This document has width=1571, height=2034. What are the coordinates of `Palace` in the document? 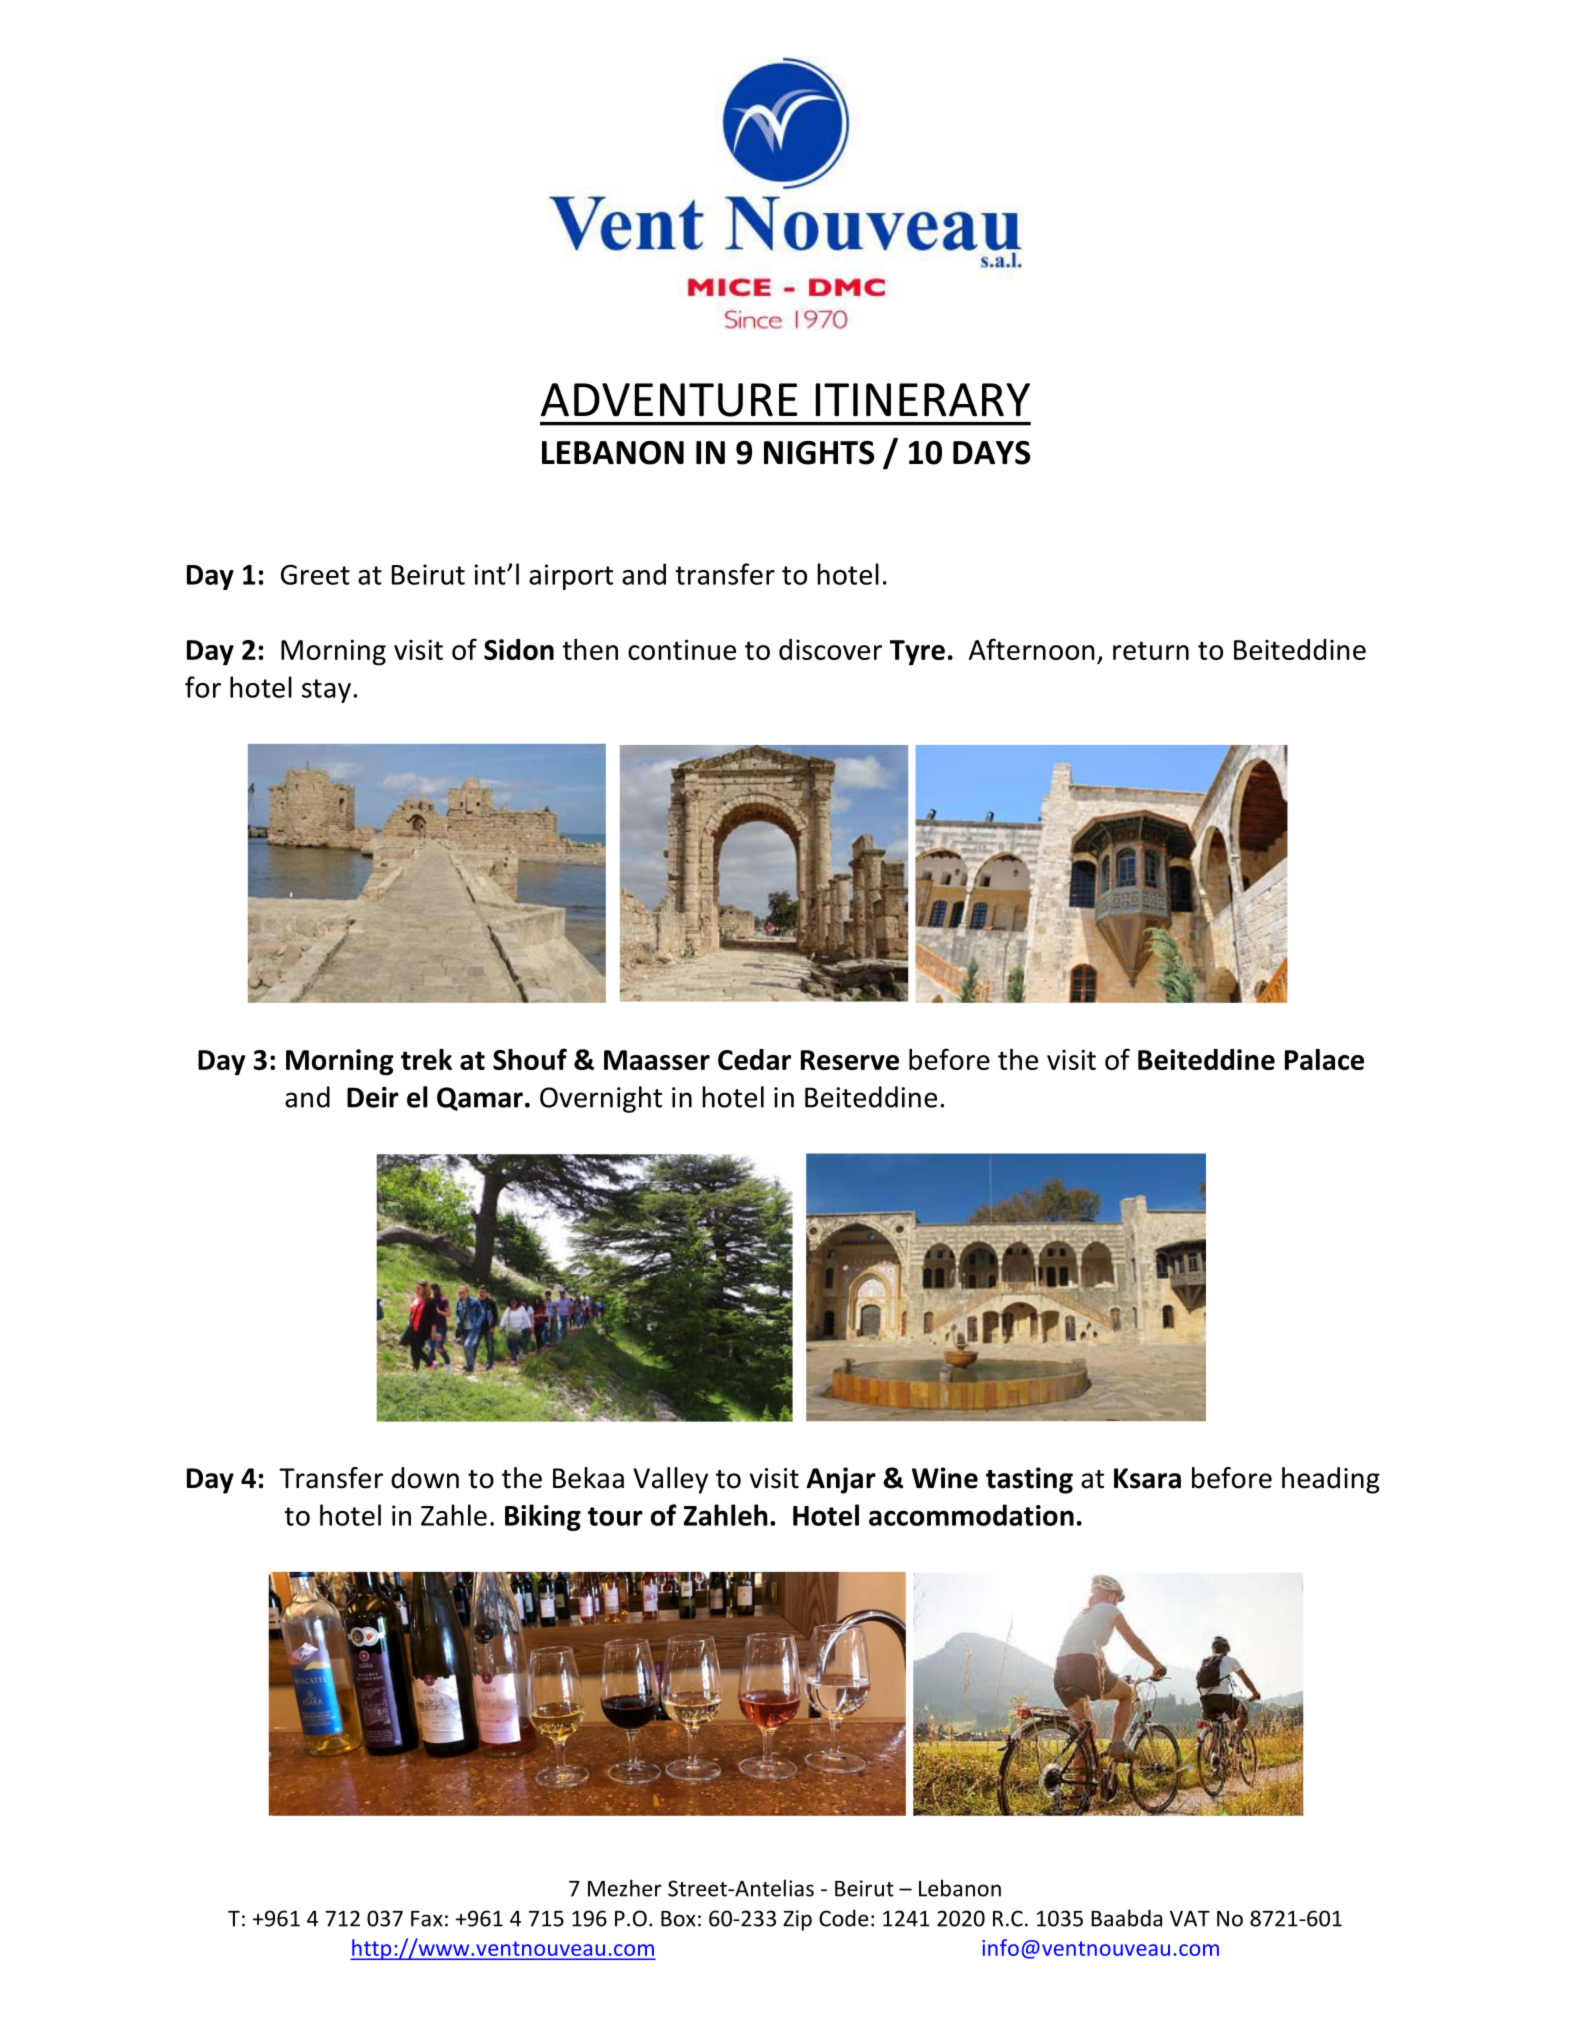 It's located at (1324, 1059).
